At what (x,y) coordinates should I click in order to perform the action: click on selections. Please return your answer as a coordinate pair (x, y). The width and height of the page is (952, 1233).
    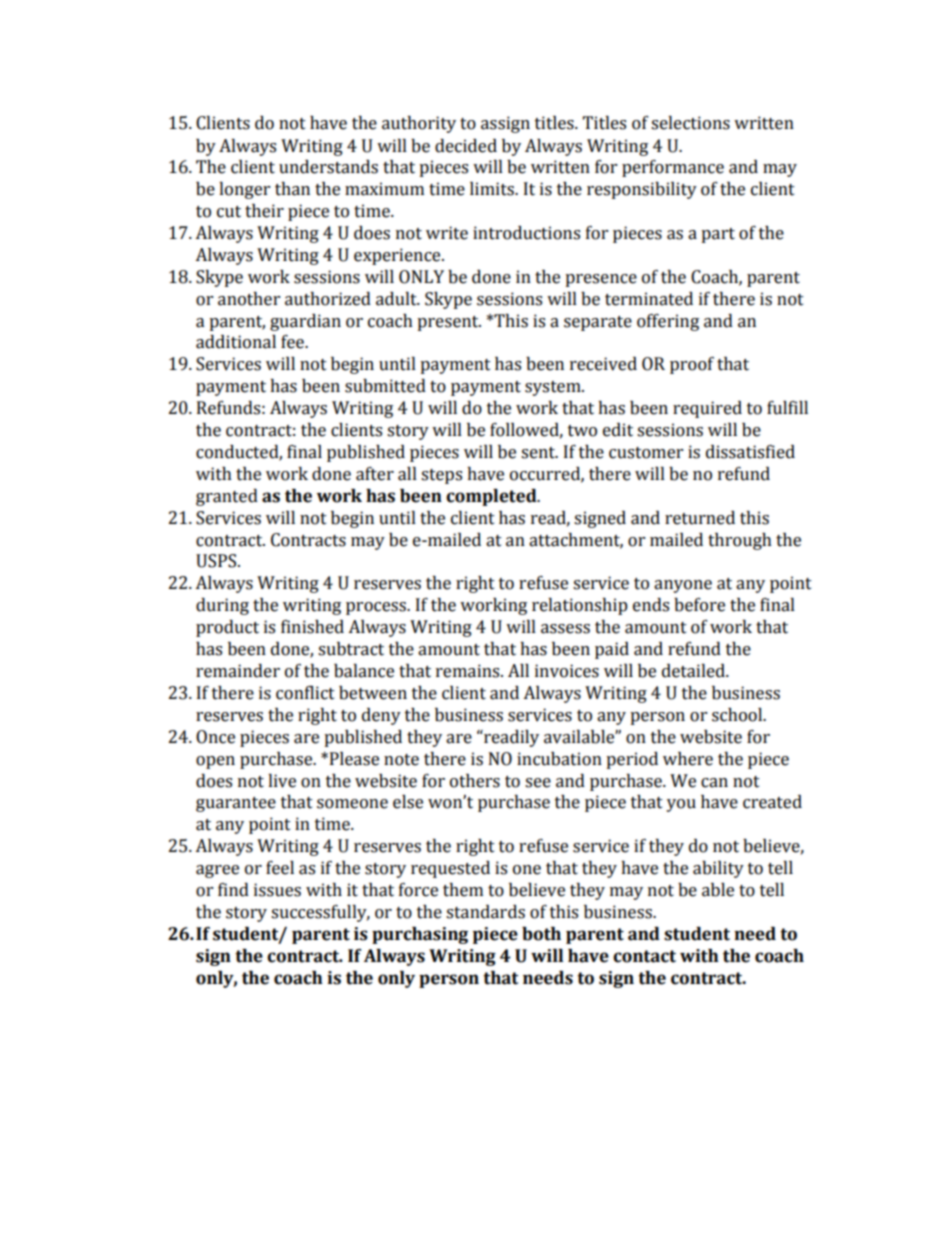
    Looking at the image, I should click on (690, 123).
